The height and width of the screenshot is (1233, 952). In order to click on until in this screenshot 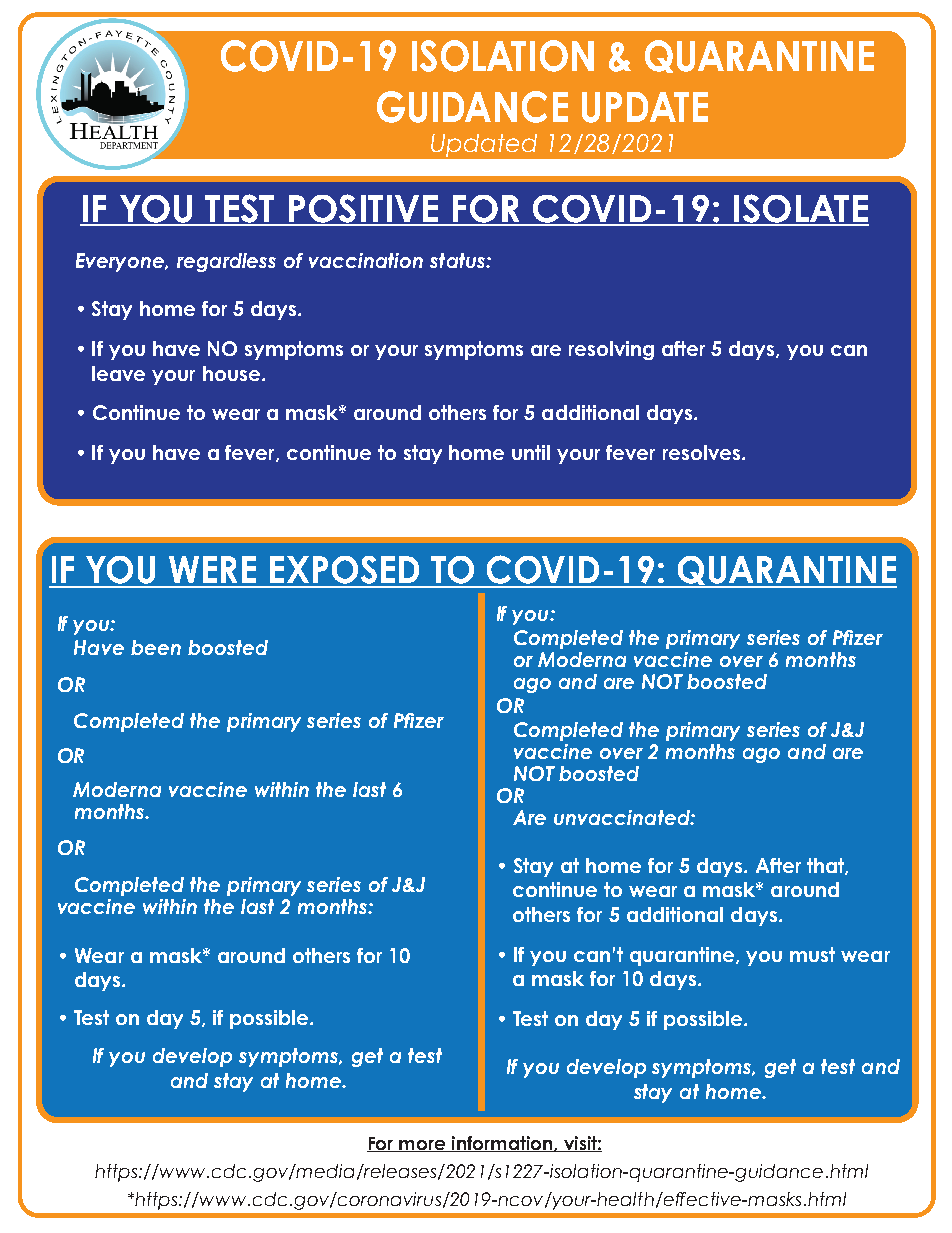, I will do `click(531, 452)`.
